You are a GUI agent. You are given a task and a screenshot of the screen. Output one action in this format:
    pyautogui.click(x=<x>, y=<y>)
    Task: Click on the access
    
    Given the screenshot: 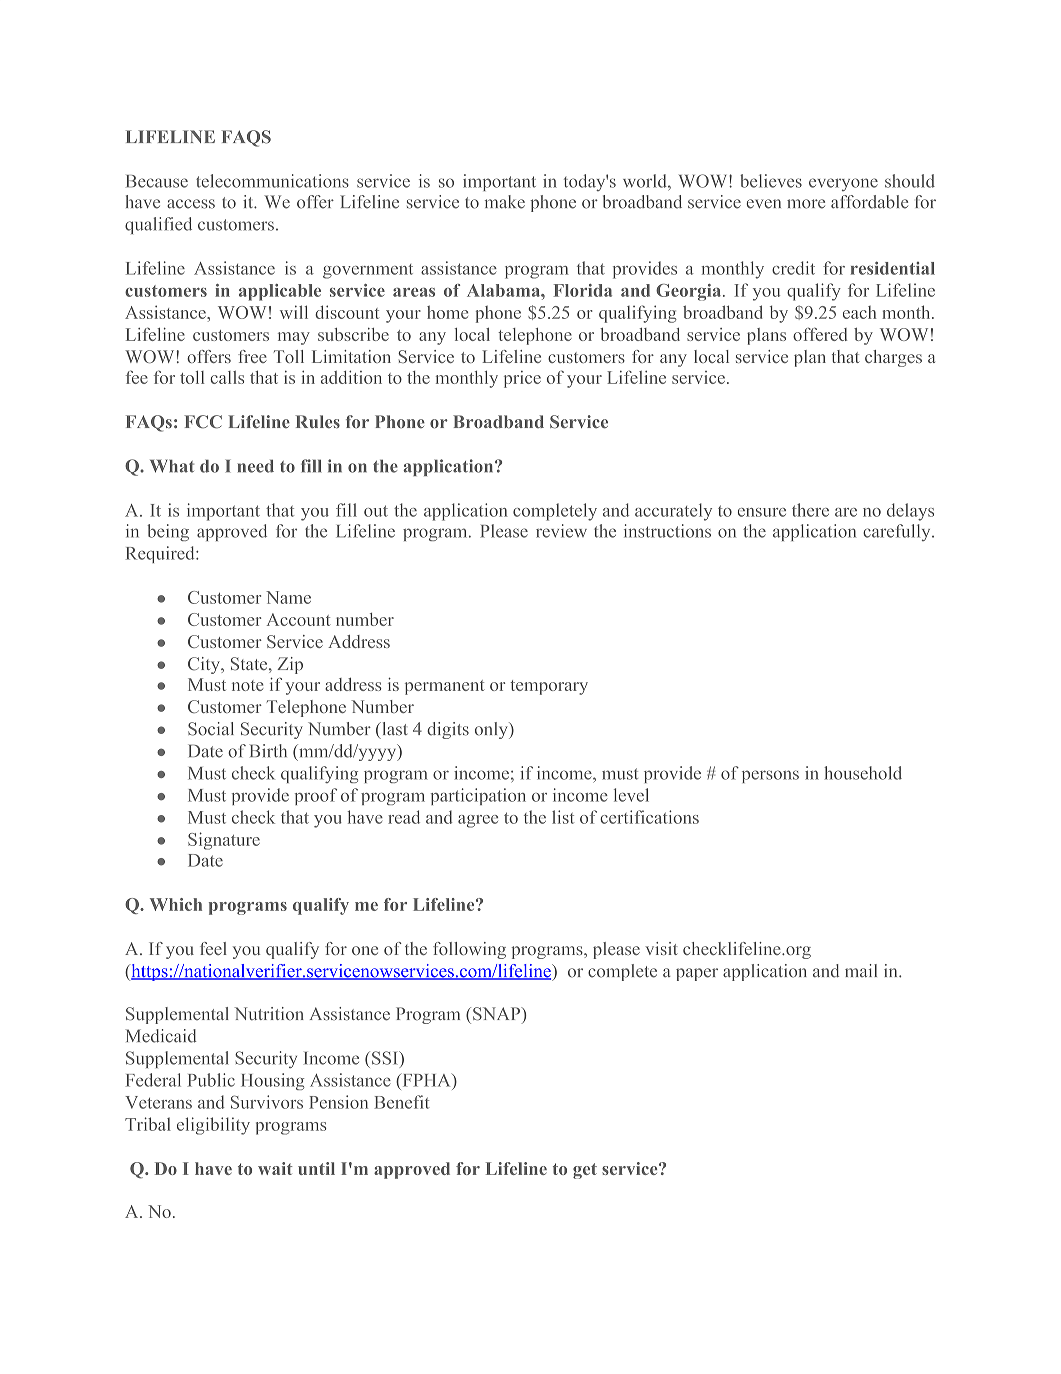 What is the action you would take?
    pyautogui.click(x=191, y=204)
